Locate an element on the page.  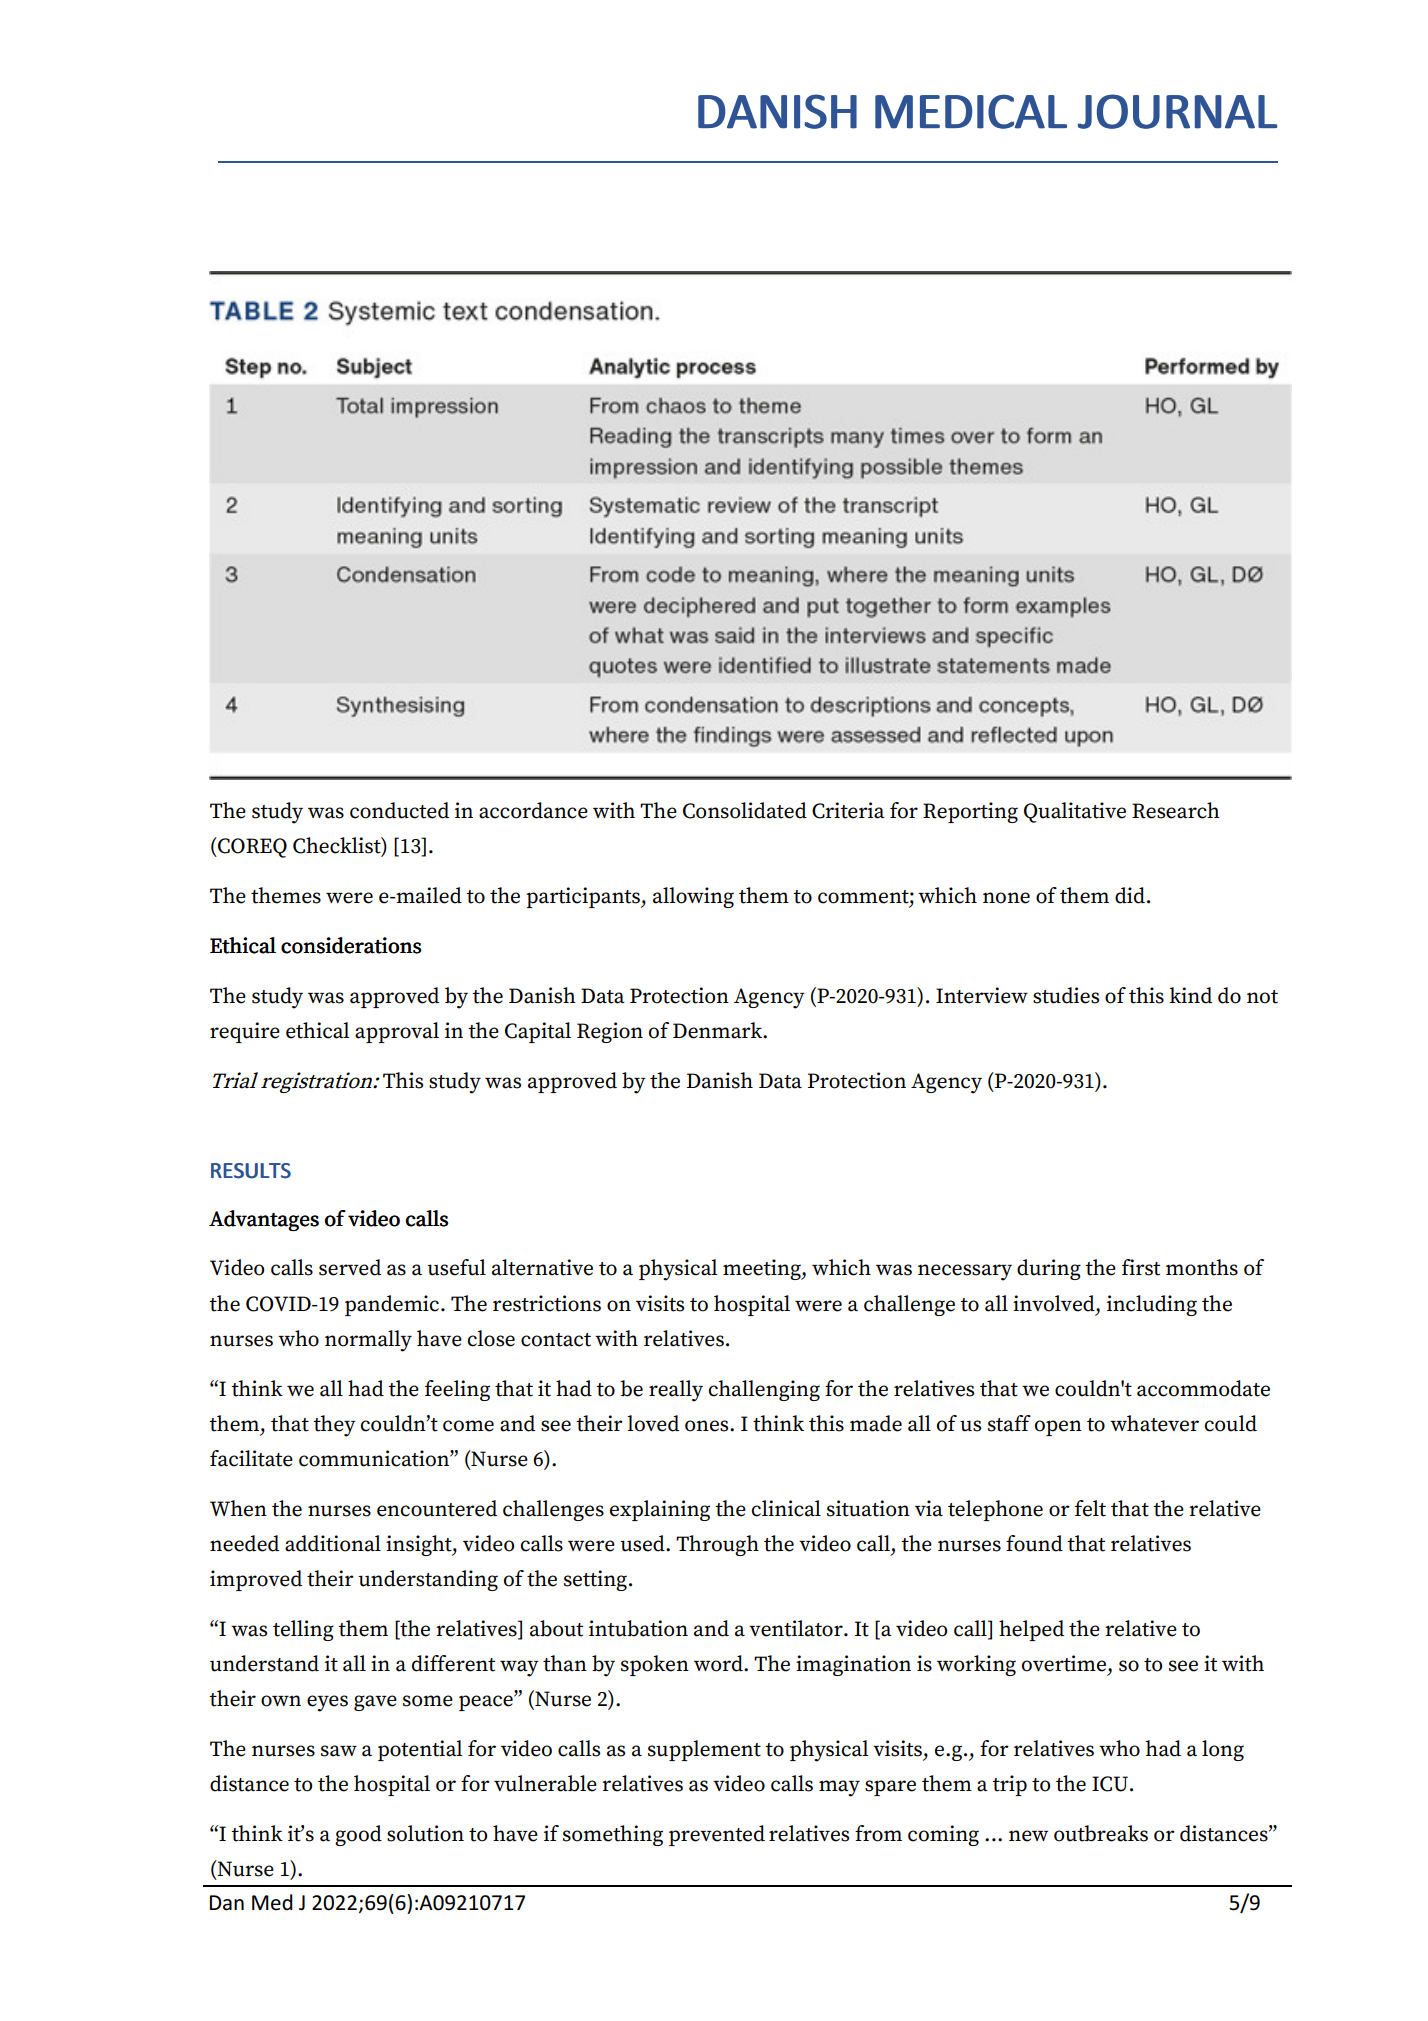
Research is located at coordinates (1176, 810).
